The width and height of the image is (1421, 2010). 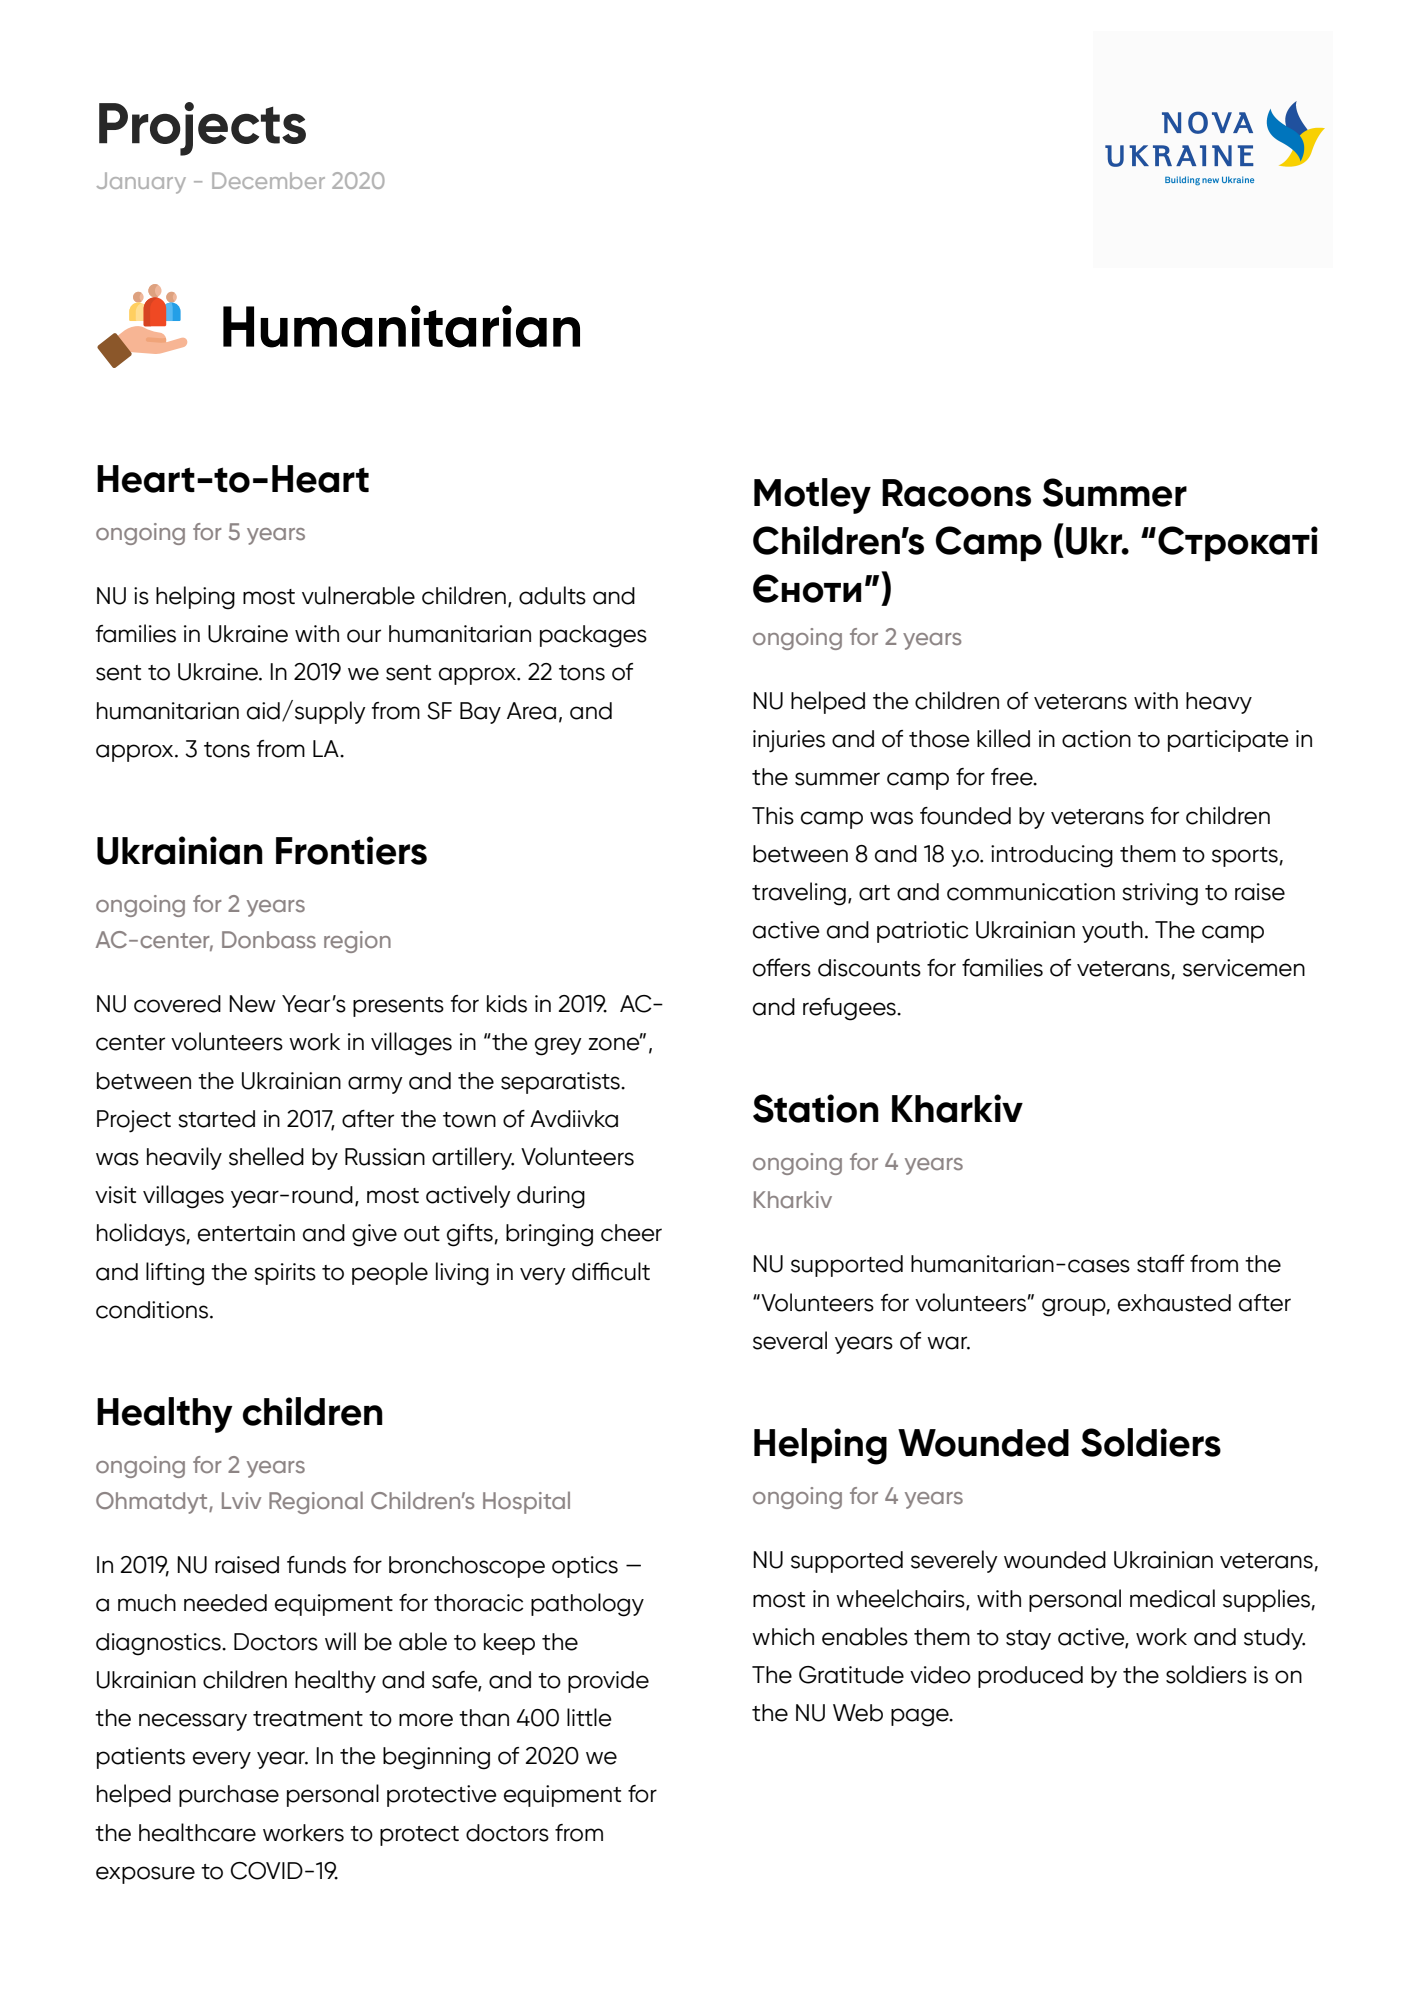 I want to click on Frontiers, so click(x=351, y=850).
